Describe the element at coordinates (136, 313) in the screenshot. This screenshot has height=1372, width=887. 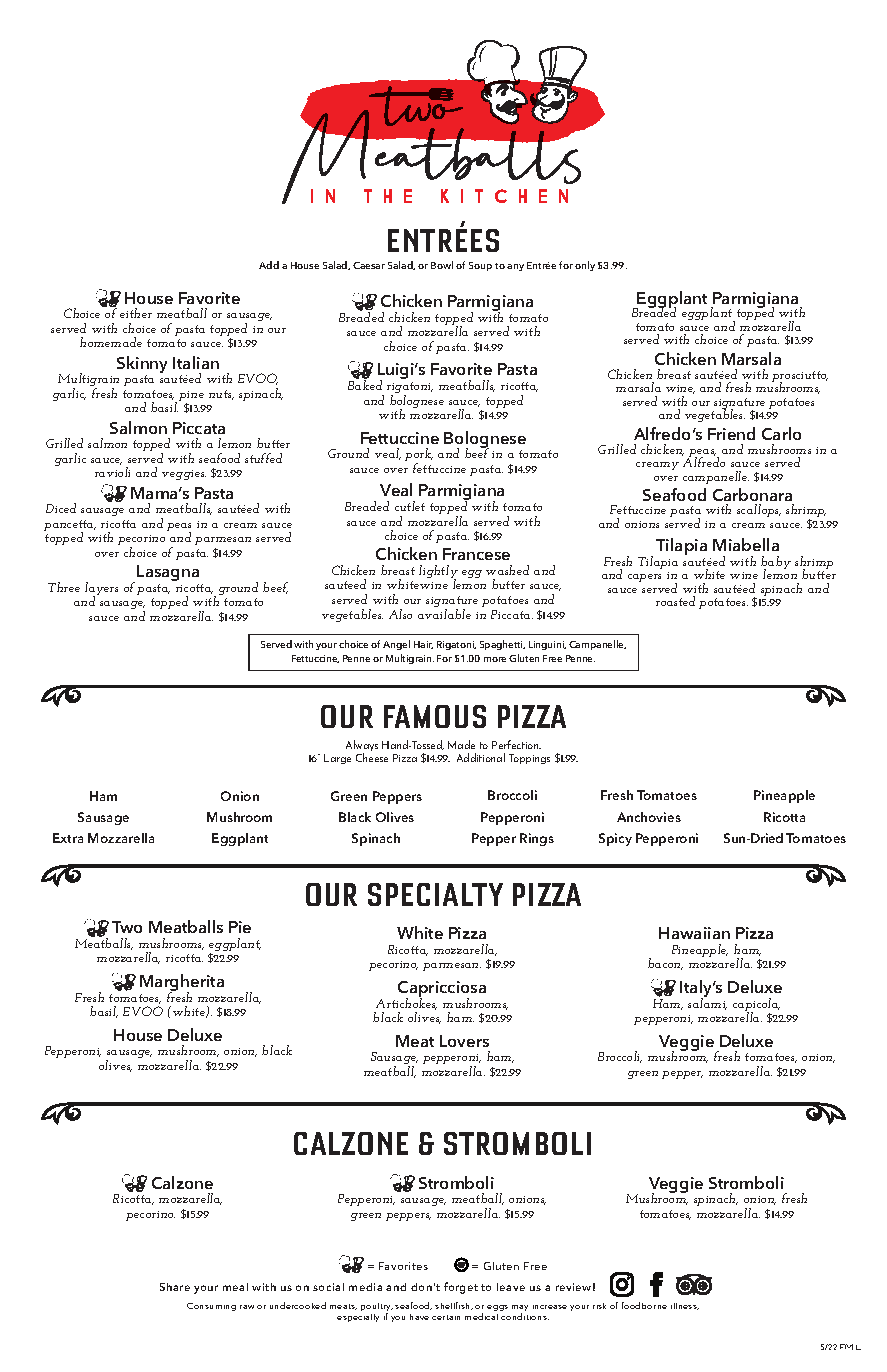
I see `either` at that location.
